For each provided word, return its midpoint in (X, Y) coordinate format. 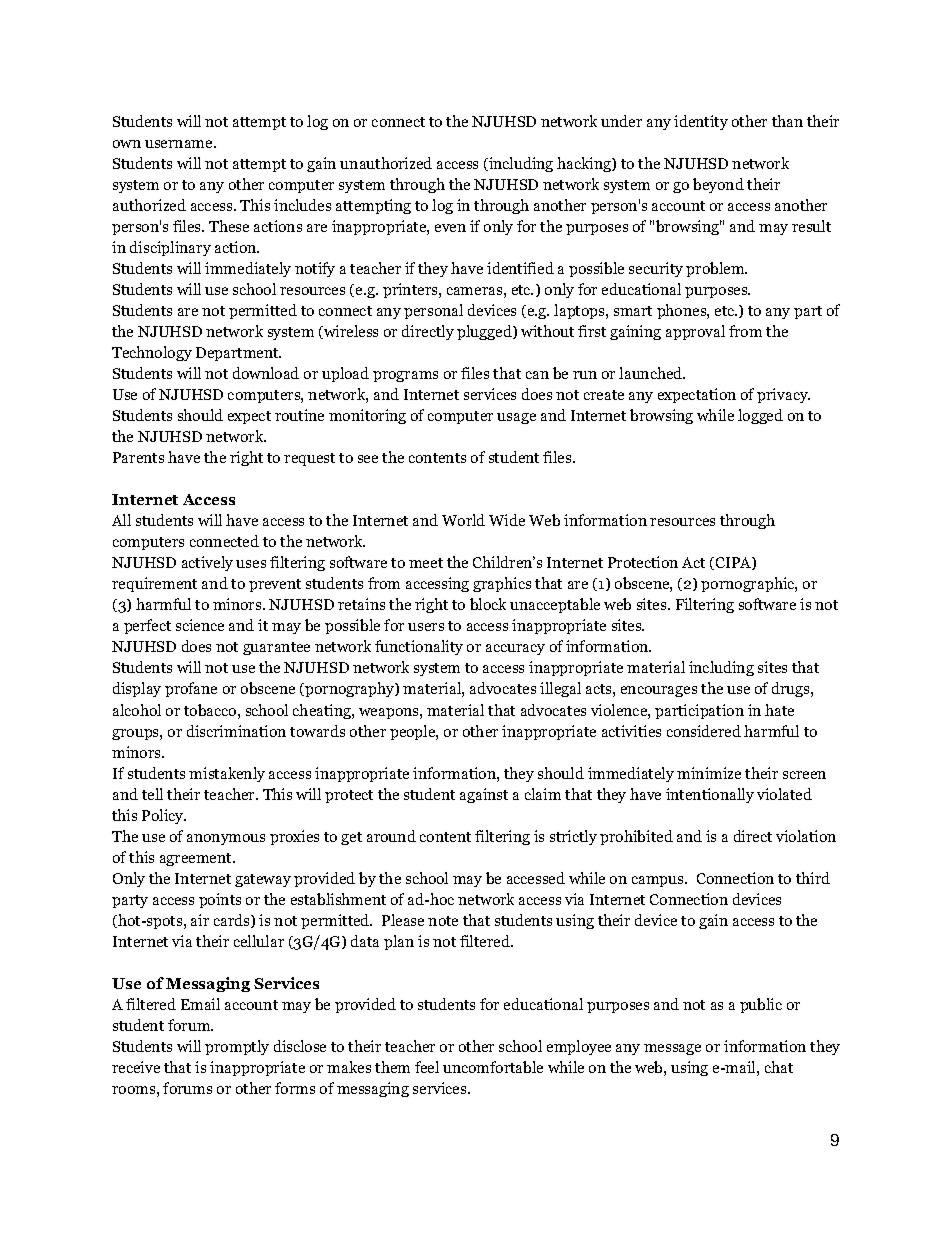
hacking (585, 164)
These (229, 226)
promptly (237, 1047)
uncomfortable (493, 1067)
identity (701, 122)
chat (779, 1067)
